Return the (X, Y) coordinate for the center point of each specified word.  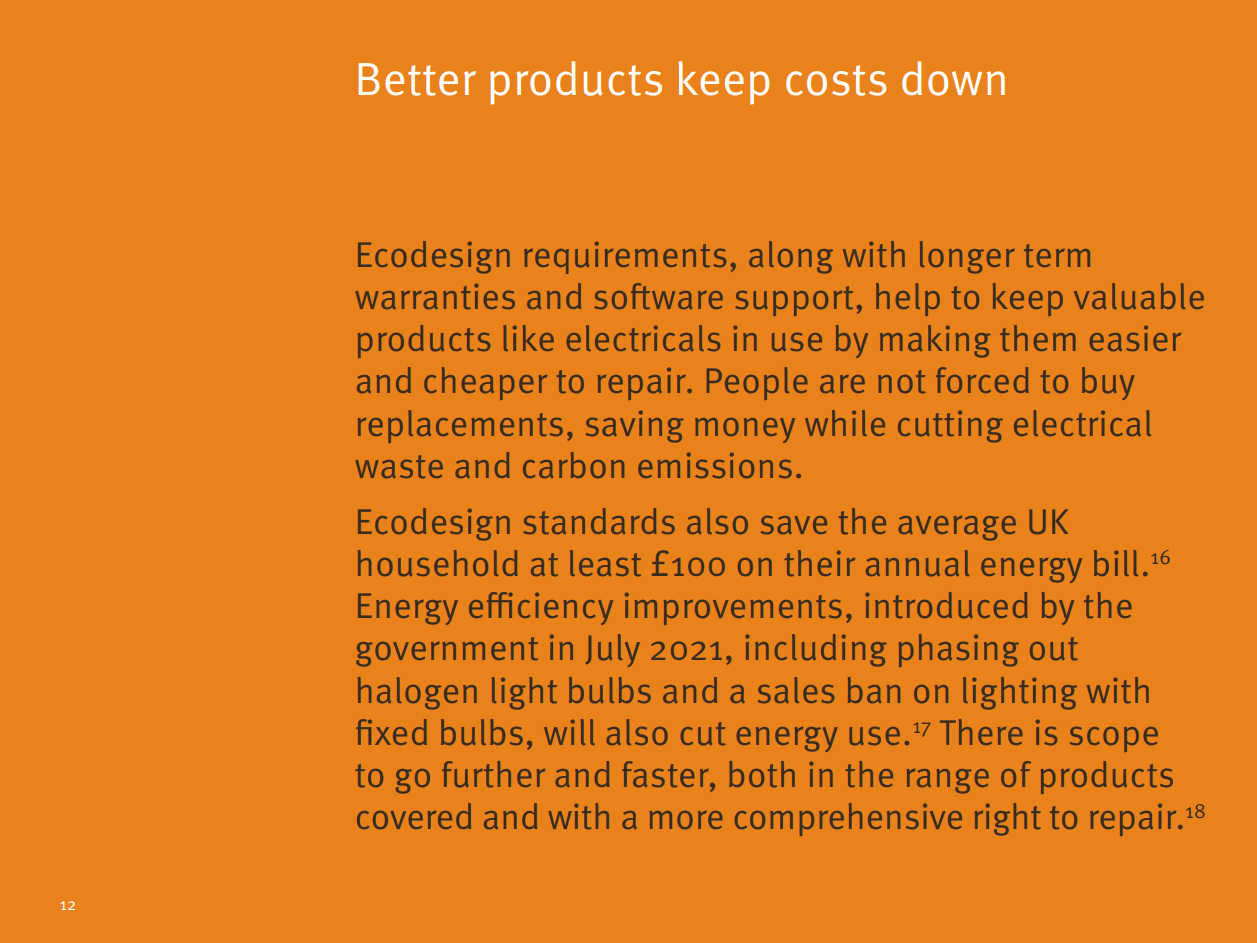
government (447, 652)
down (953, 78)
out (1054, 649)
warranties (435, 296)
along (791, 257)
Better (417, 79)
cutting (950, 427)
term (1057, 256)
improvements (733, 609)
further (493, 774)
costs (836, 80)
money (745, 430)
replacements (460, 426)
